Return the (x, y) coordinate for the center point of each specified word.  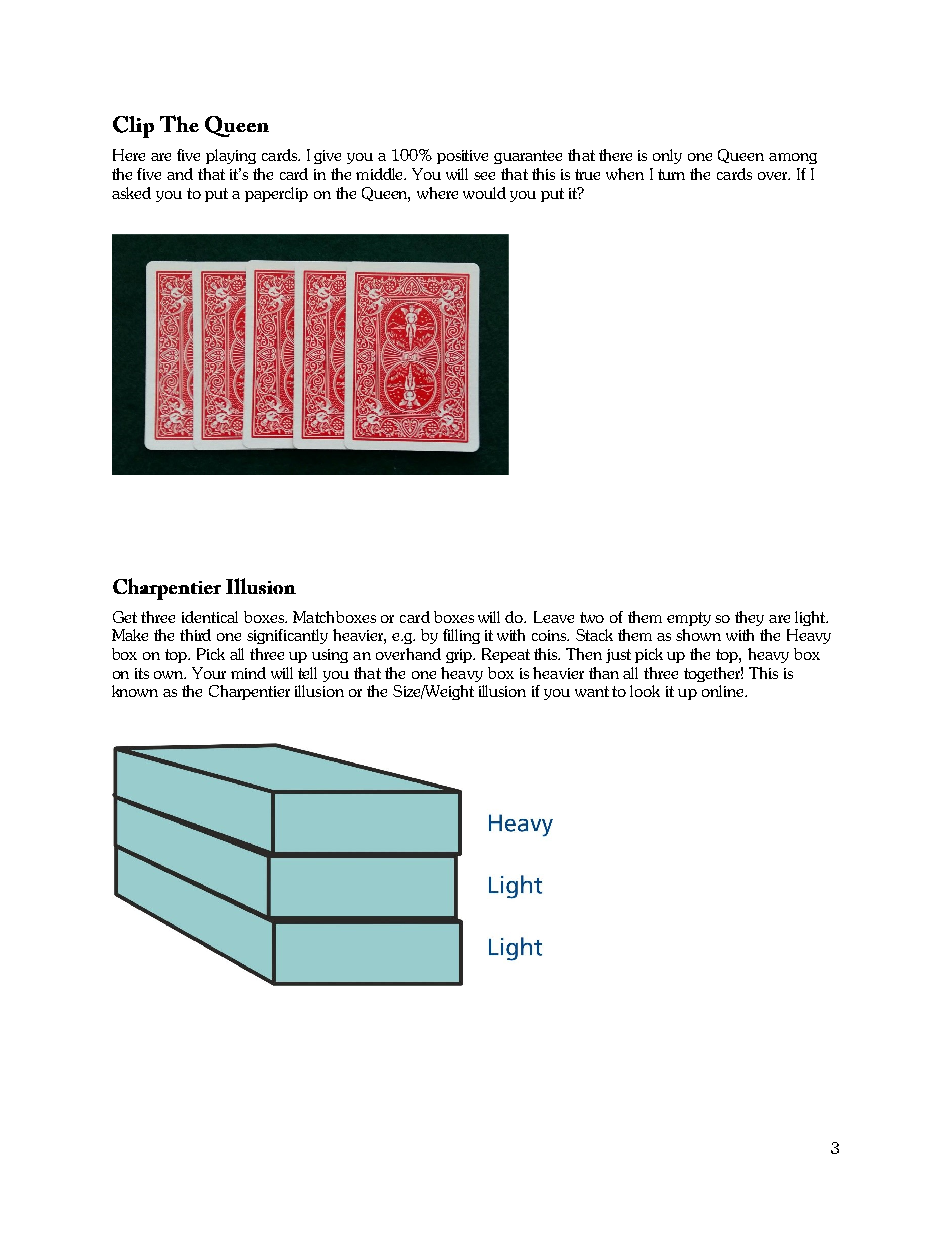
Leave (554, 617)
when (625, 174)
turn (671, 174)
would (484, 193)
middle (381, 174)
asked (131, 193)
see (484, 176)
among (793, 158)
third (195, 635)
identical (210, 617)
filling (461, 636)
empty (689, 619)
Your (209, 673)
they (749, 618)
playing (231, 156)
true (587, 174)
